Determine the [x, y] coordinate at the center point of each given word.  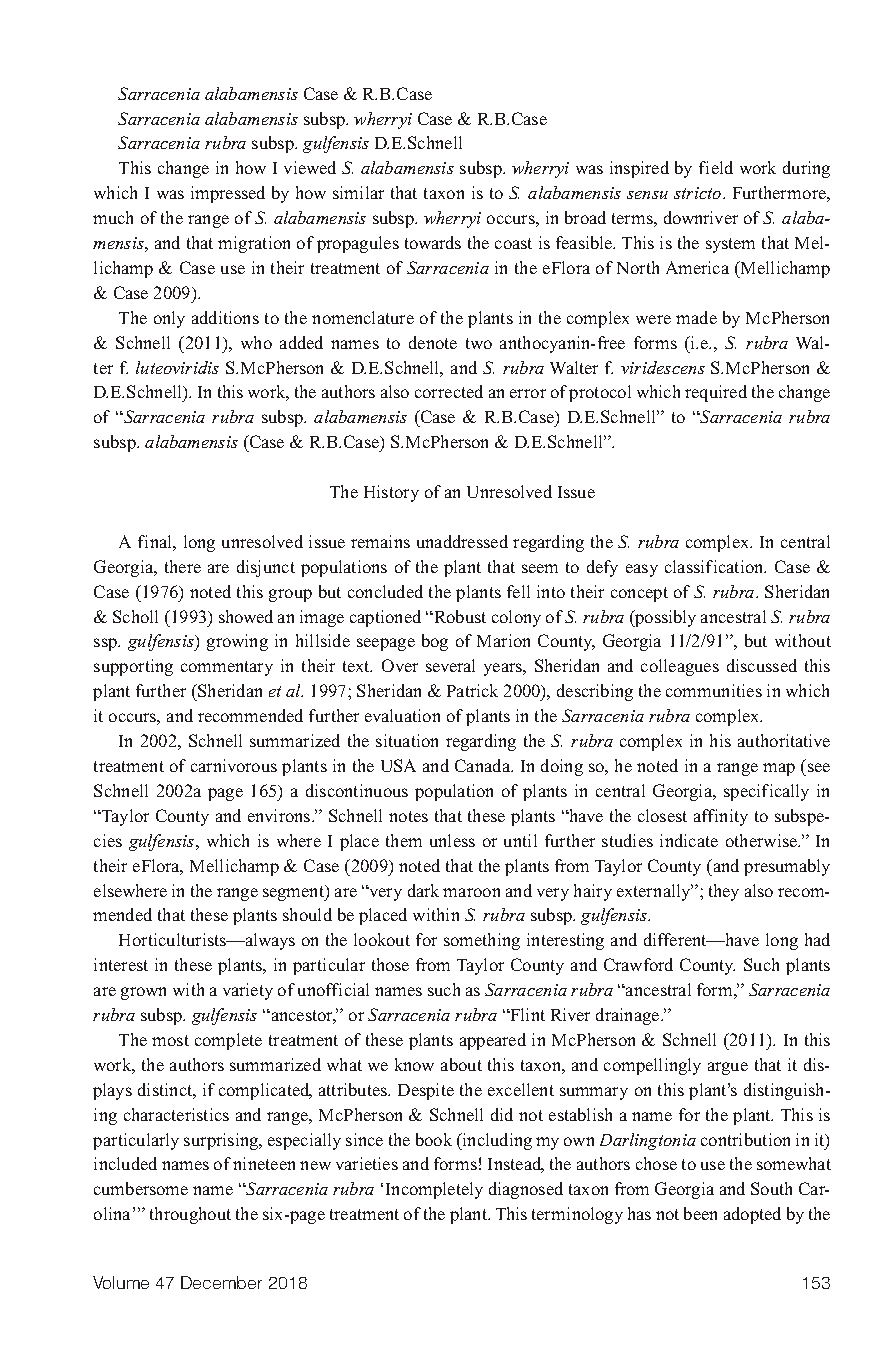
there [183, 566]
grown [143, 993]
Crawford [638, 964]
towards [433, 242]
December [221, 1282]
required [716, 393]
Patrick [472, 690]
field [716, 167]
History [391, 493]
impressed [228, 194]
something [482, 941]
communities [714, 690]
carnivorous [234, 765]
